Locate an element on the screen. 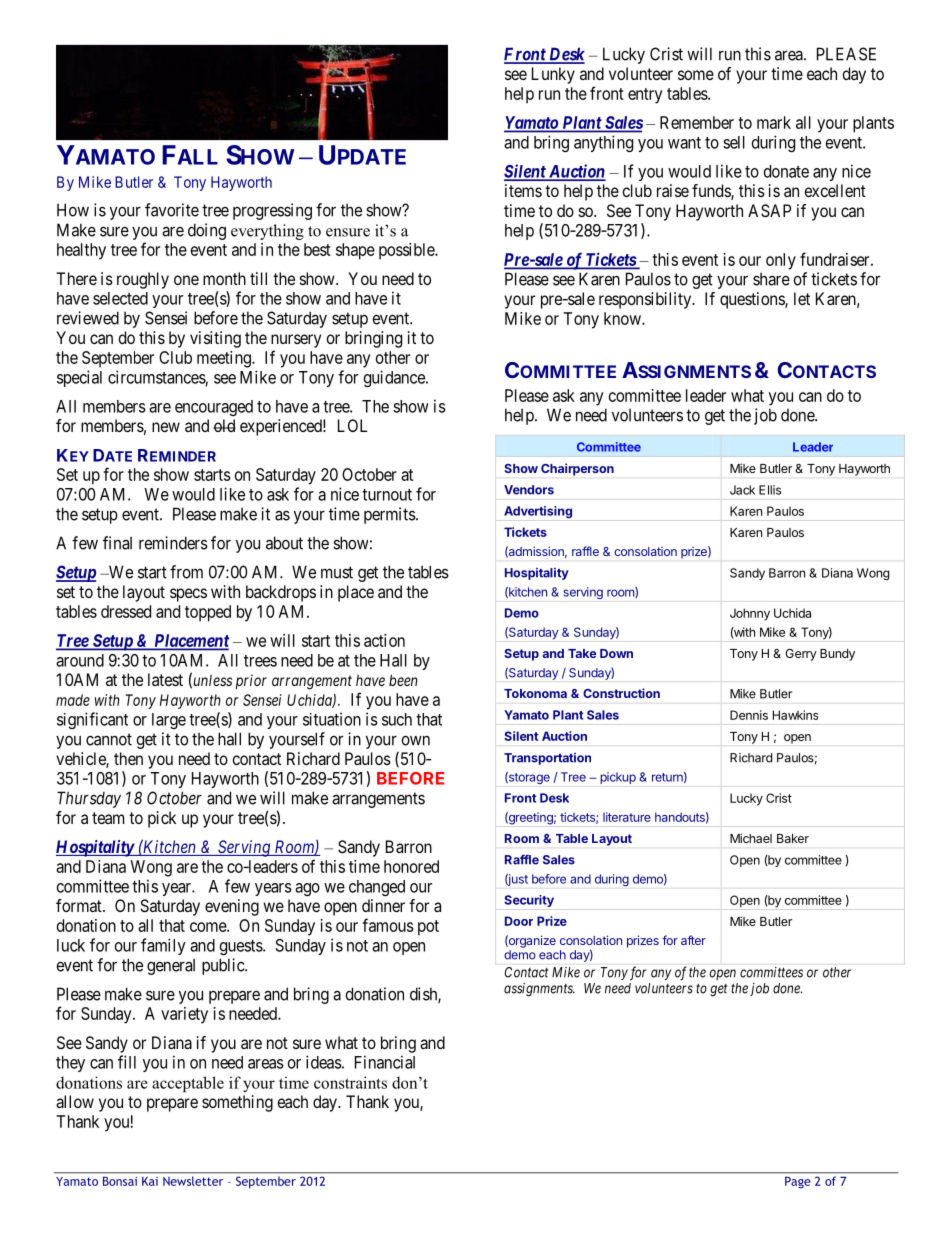 The height and width of the screenshot is (1233, 952). sell is located at coordinates (734, 142).
